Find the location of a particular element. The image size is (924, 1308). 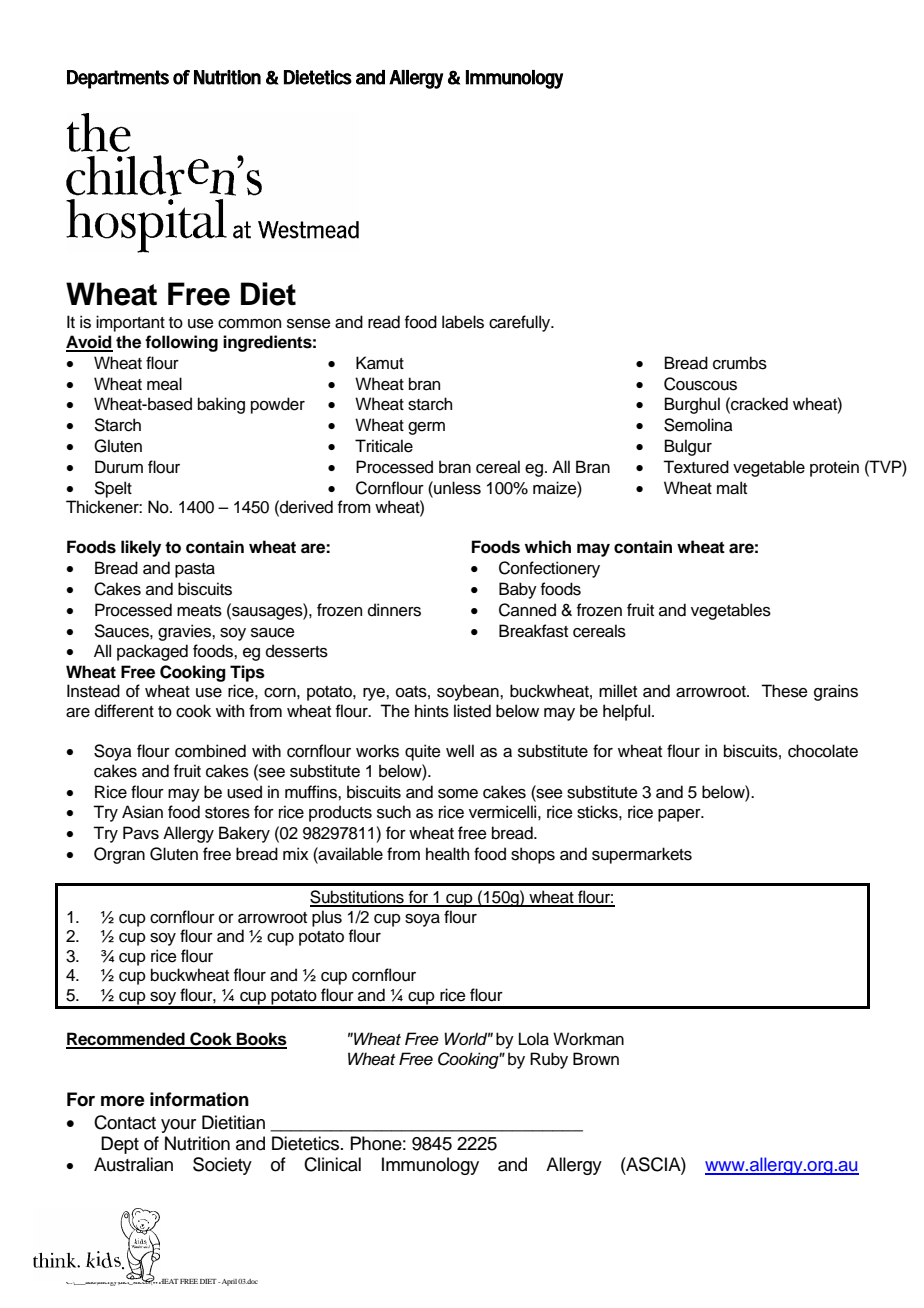

packaged is located at coordinates (152, 652).
